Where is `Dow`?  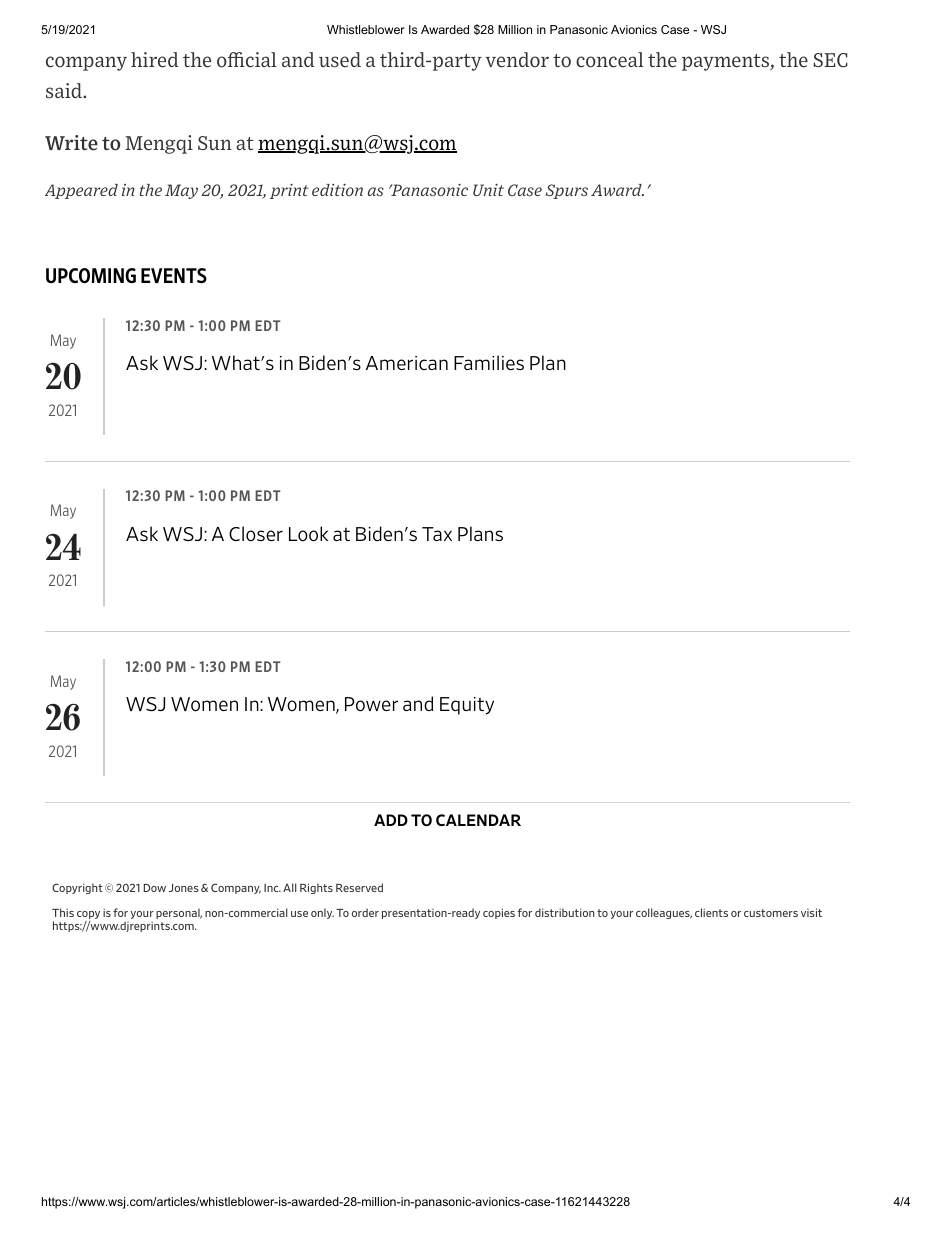 Dow is located at coordinates (155, 888).
